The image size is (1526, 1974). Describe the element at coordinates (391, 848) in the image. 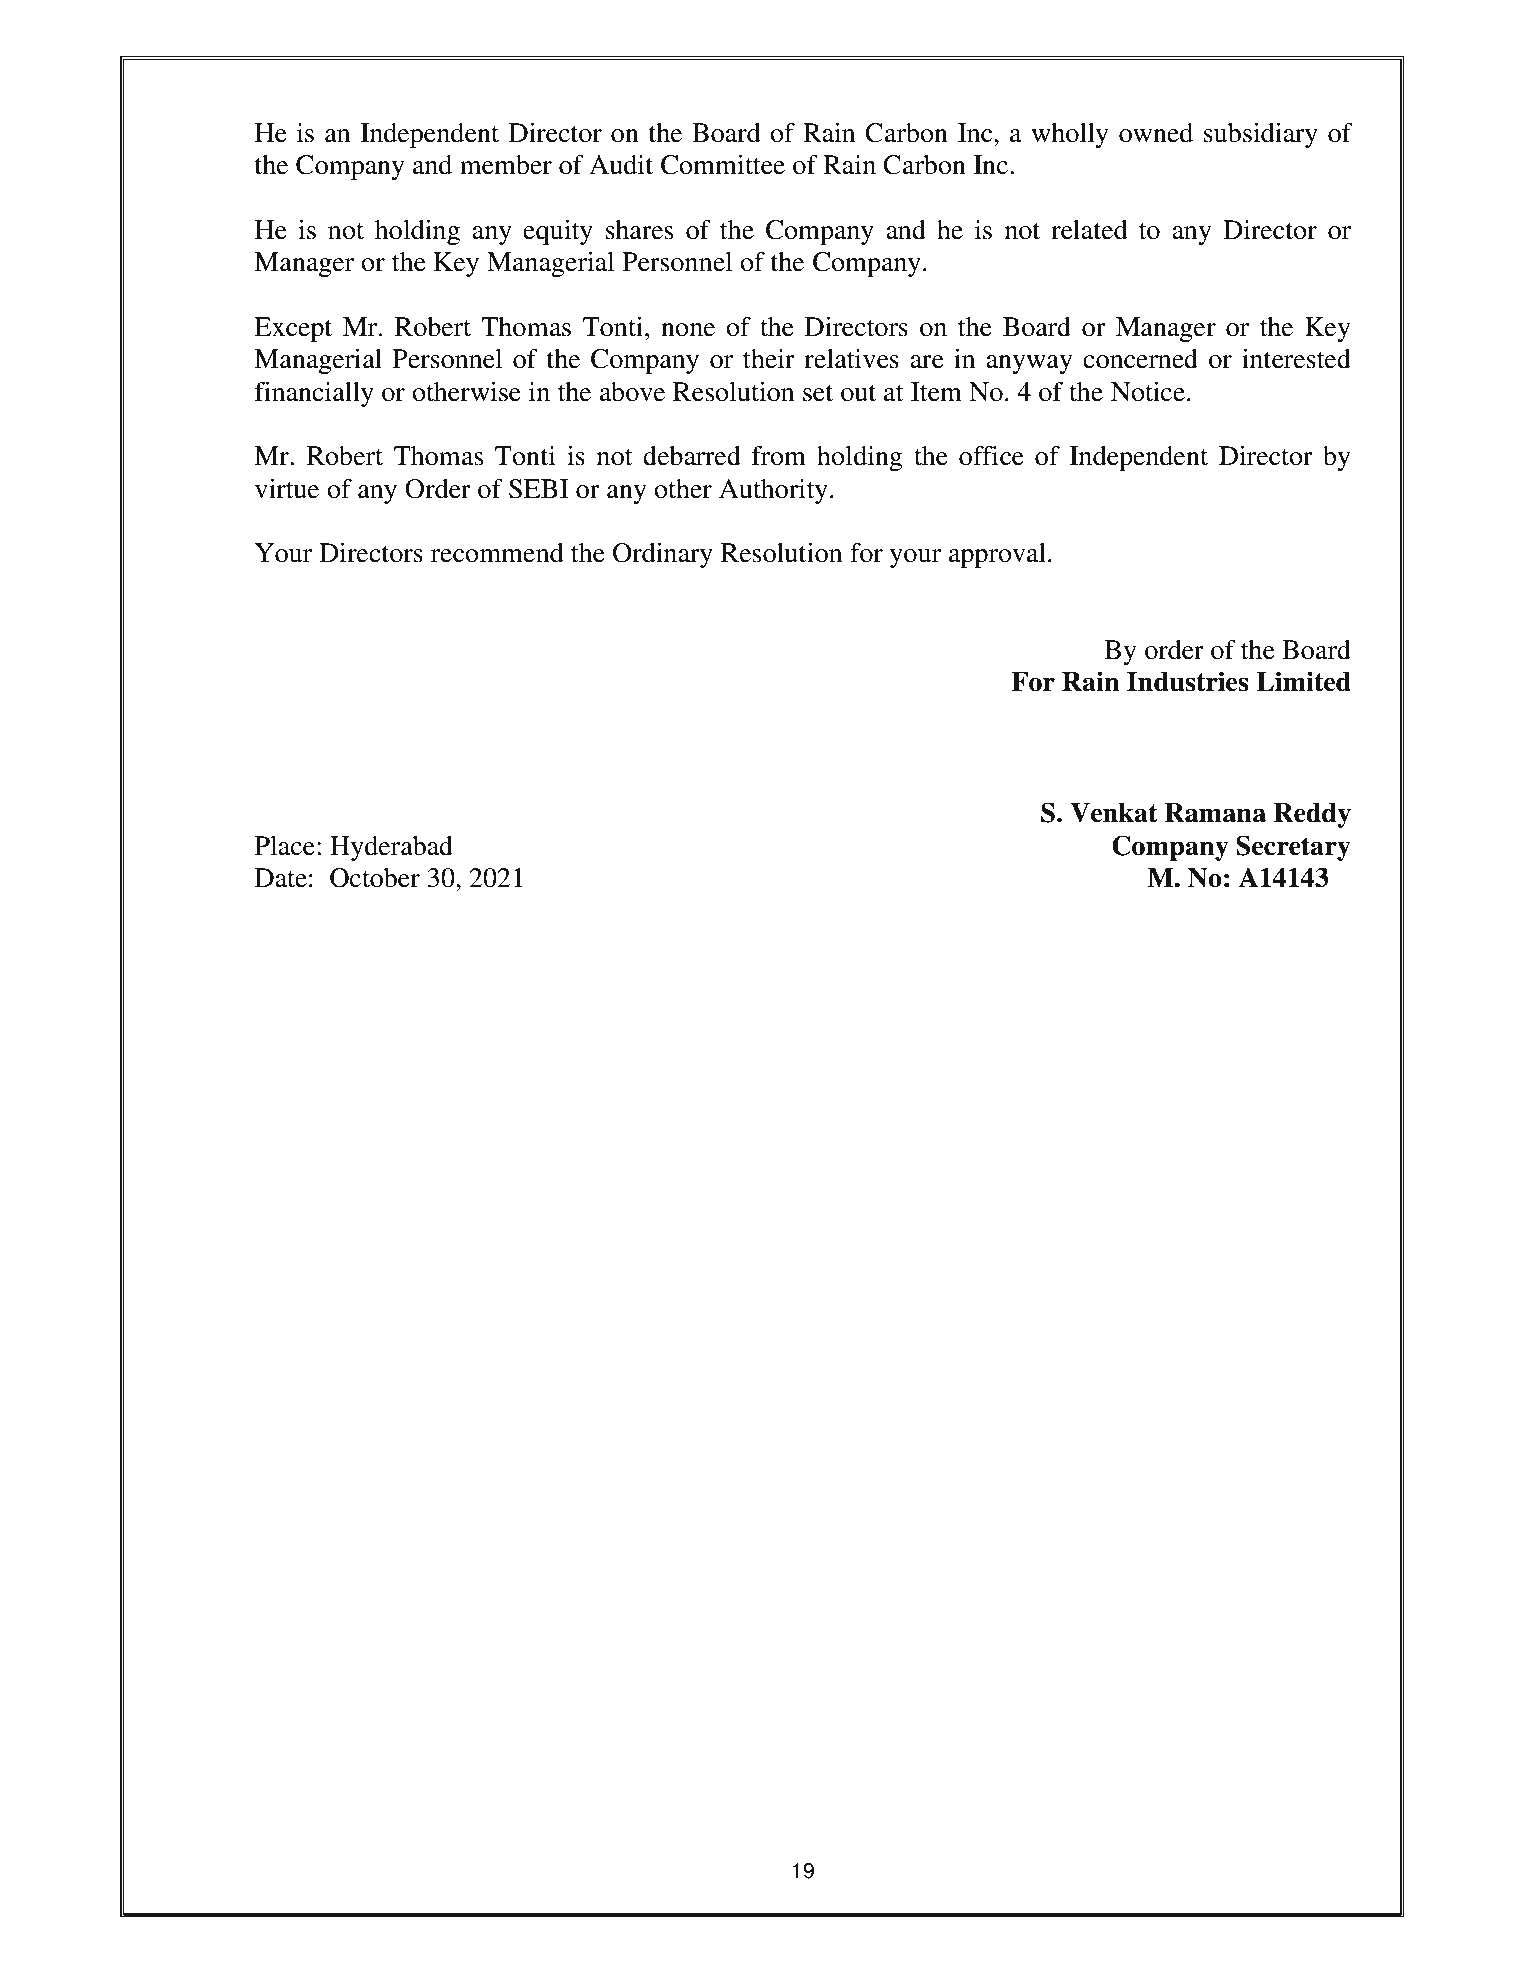

I see `Hyderabad` at that location.
